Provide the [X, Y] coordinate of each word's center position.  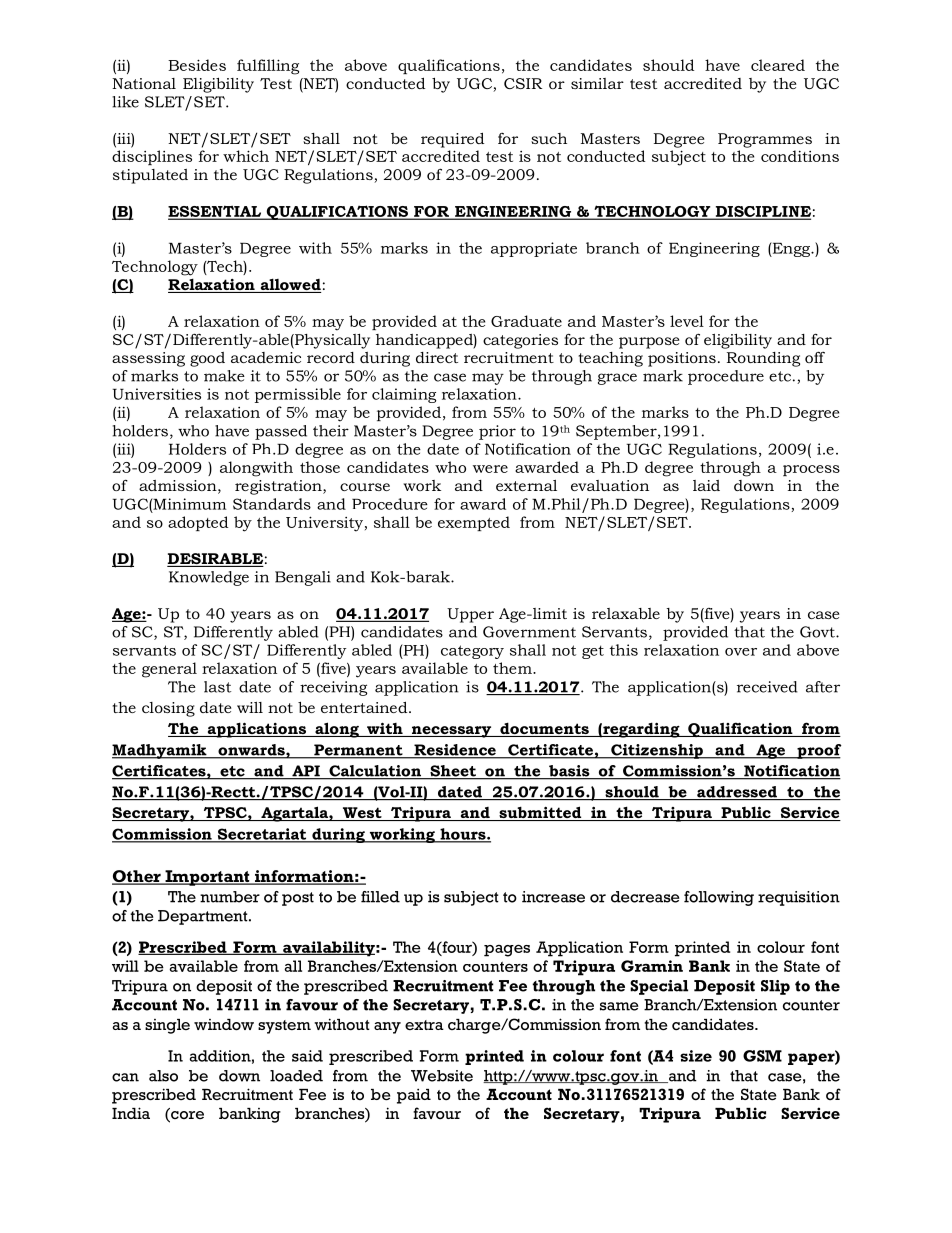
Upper [470, 615]
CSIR [523, 83]
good [207, 359]
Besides [197, 65]
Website [442, 1076]
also [163, 1076]
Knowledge [209, 578]
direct [437, 357]
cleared [778, 65]
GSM [762, 1056]
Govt [818, 632]
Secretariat [262, 835]
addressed [737, 793]
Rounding [763, 359]
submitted [540, 813]
